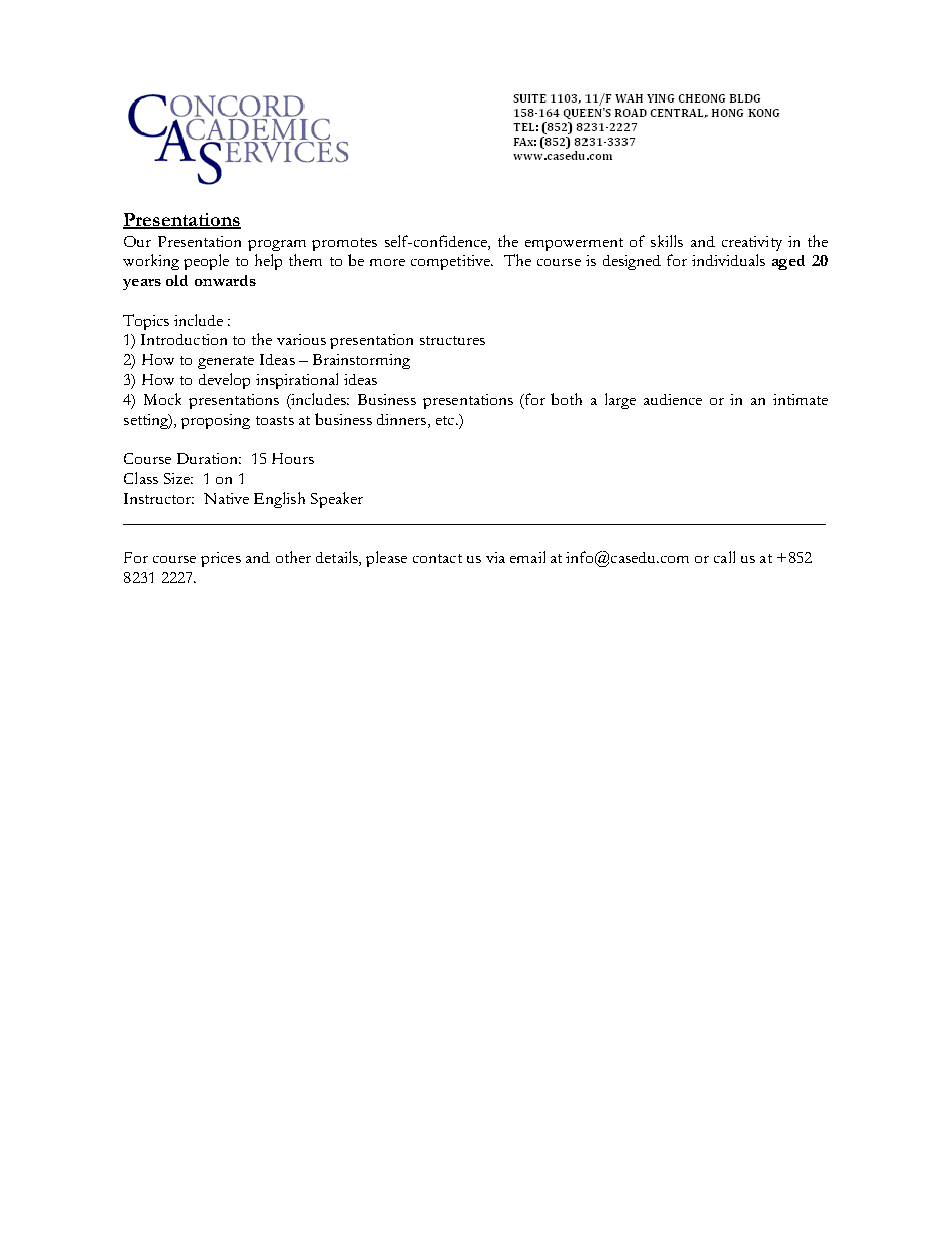  Describe the element at coordinates (221, 559) in the screenshot. I see `prices` at that location.
